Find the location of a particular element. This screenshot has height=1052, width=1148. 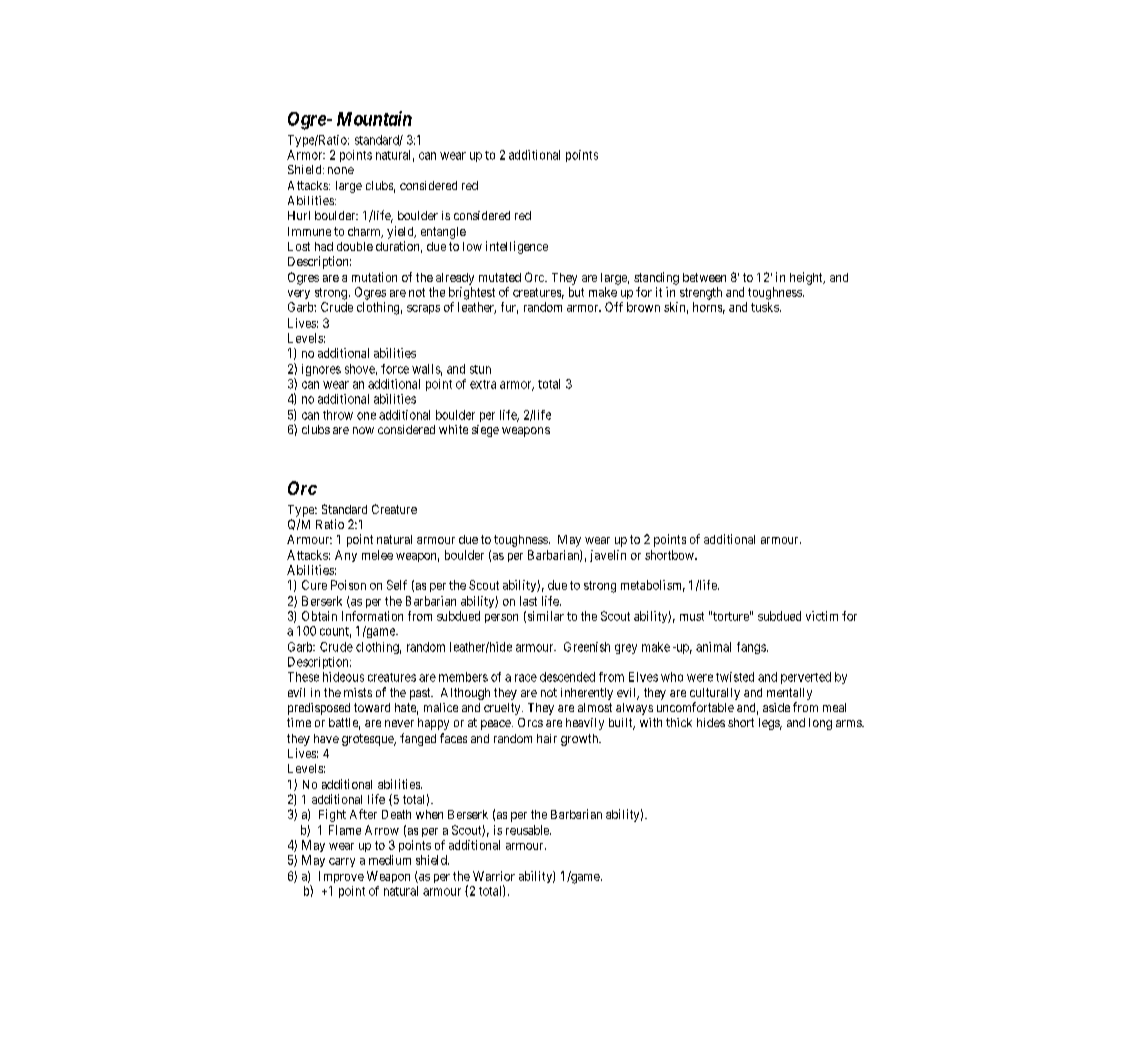

Off is located at coordinates (614, 307).
